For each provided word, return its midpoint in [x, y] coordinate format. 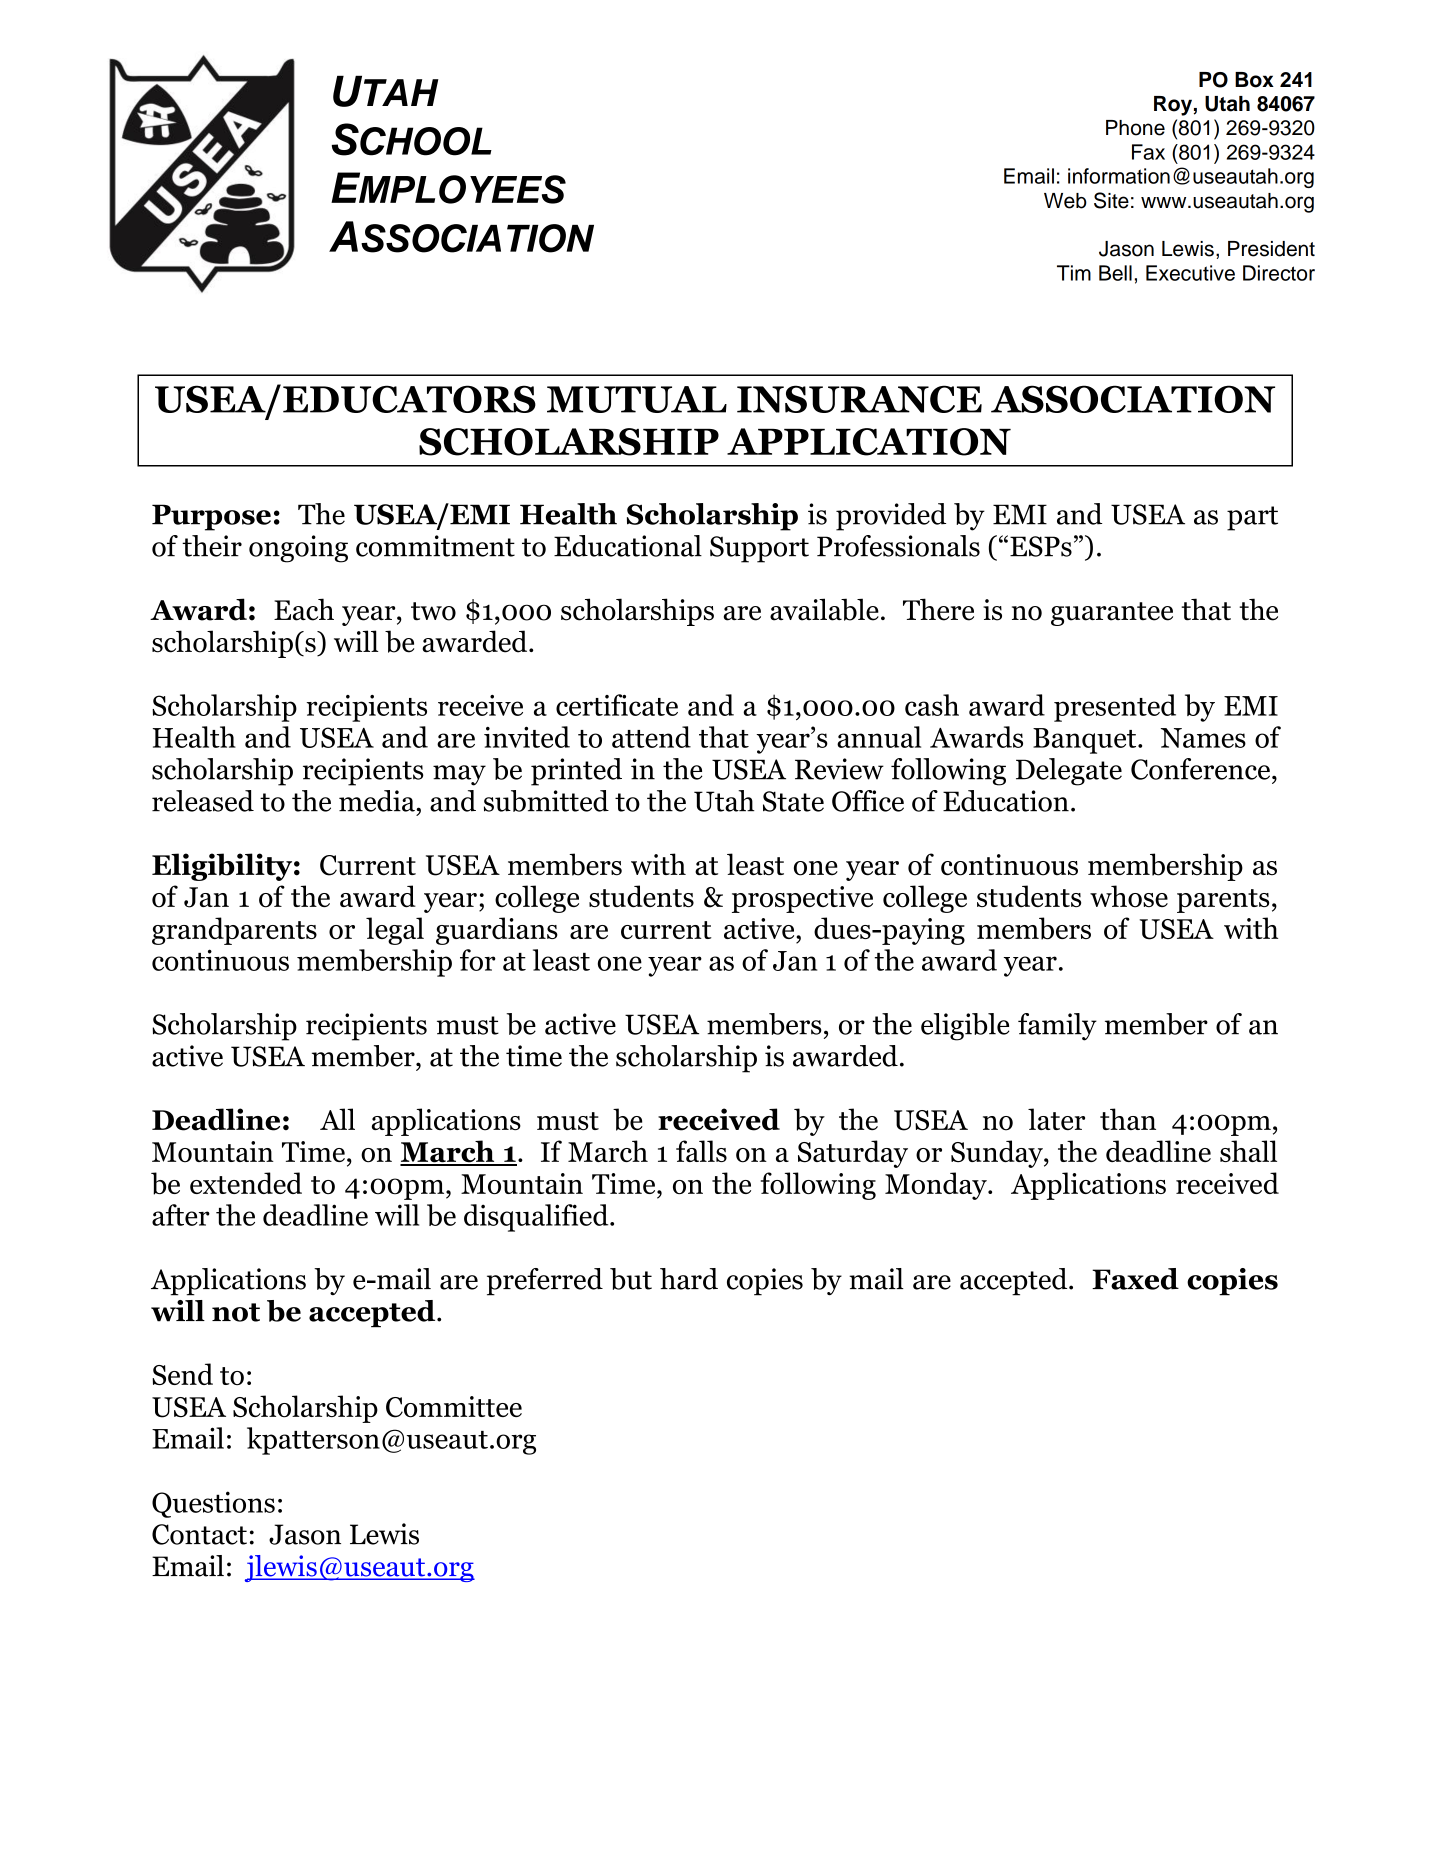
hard [689, 1279]
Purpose [211, 517]
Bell [1115, 273]
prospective [802, 899]
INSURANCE [859, 399]
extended [246, 1183]
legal [395, 931]
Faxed [1135, 1279]
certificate [617, 705]
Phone [1135, 128]
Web [1065, 201]
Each [304, 609]
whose [1129, 896]
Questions [213, 1504]
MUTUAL [637, 399]
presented [1115, 708]
